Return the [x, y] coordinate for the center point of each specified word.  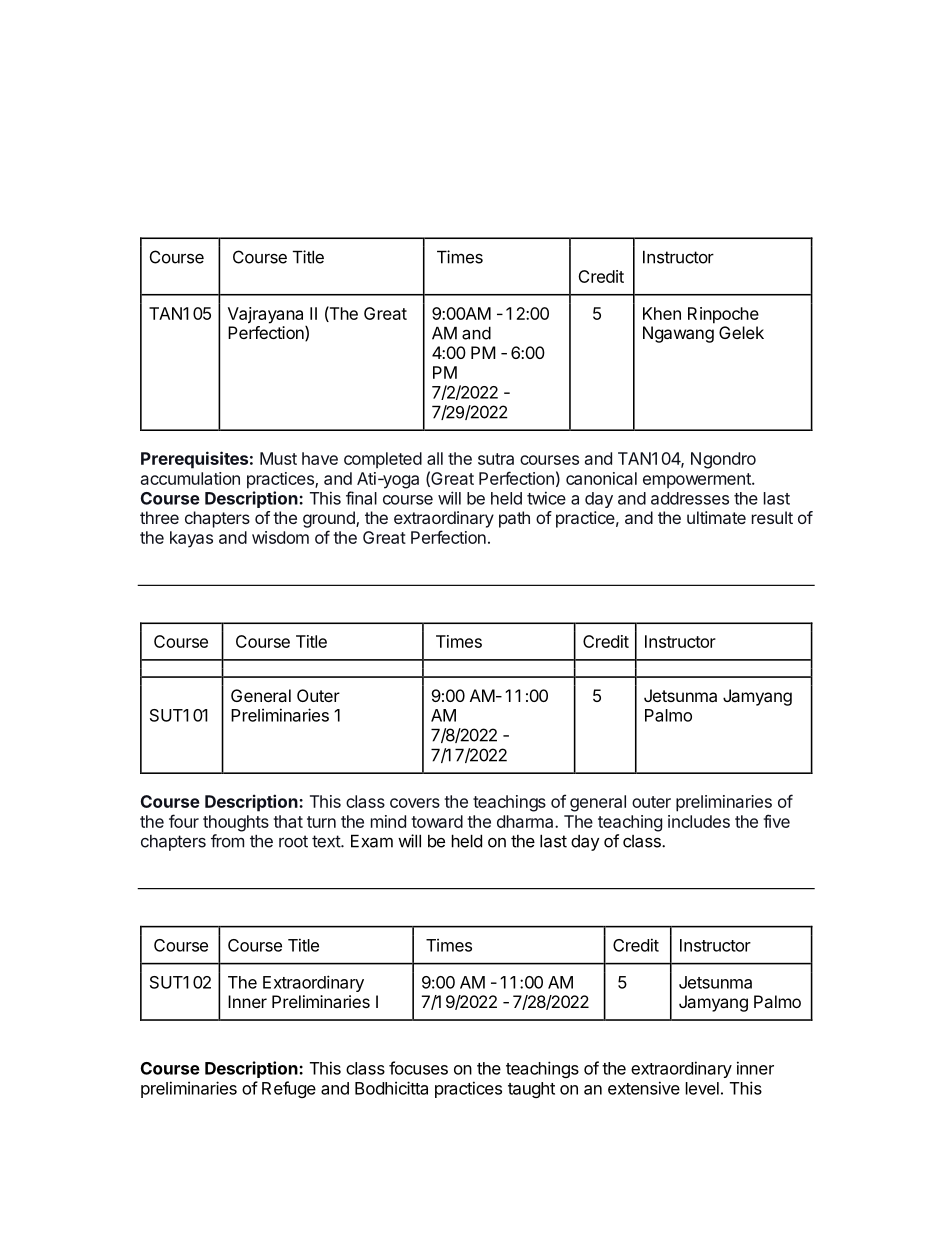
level [702, 1088]
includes [699, 821]
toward [437, 821]
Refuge [289, 1089]
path [514, 519]
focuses [418, 1068]
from [227, 841]
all [435, 458]
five [776, 821]
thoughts [236, 823]
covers [415, 803]
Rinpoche [723, 315]
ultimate [716, 517]
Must [278, 458]
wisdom [280, 537]
